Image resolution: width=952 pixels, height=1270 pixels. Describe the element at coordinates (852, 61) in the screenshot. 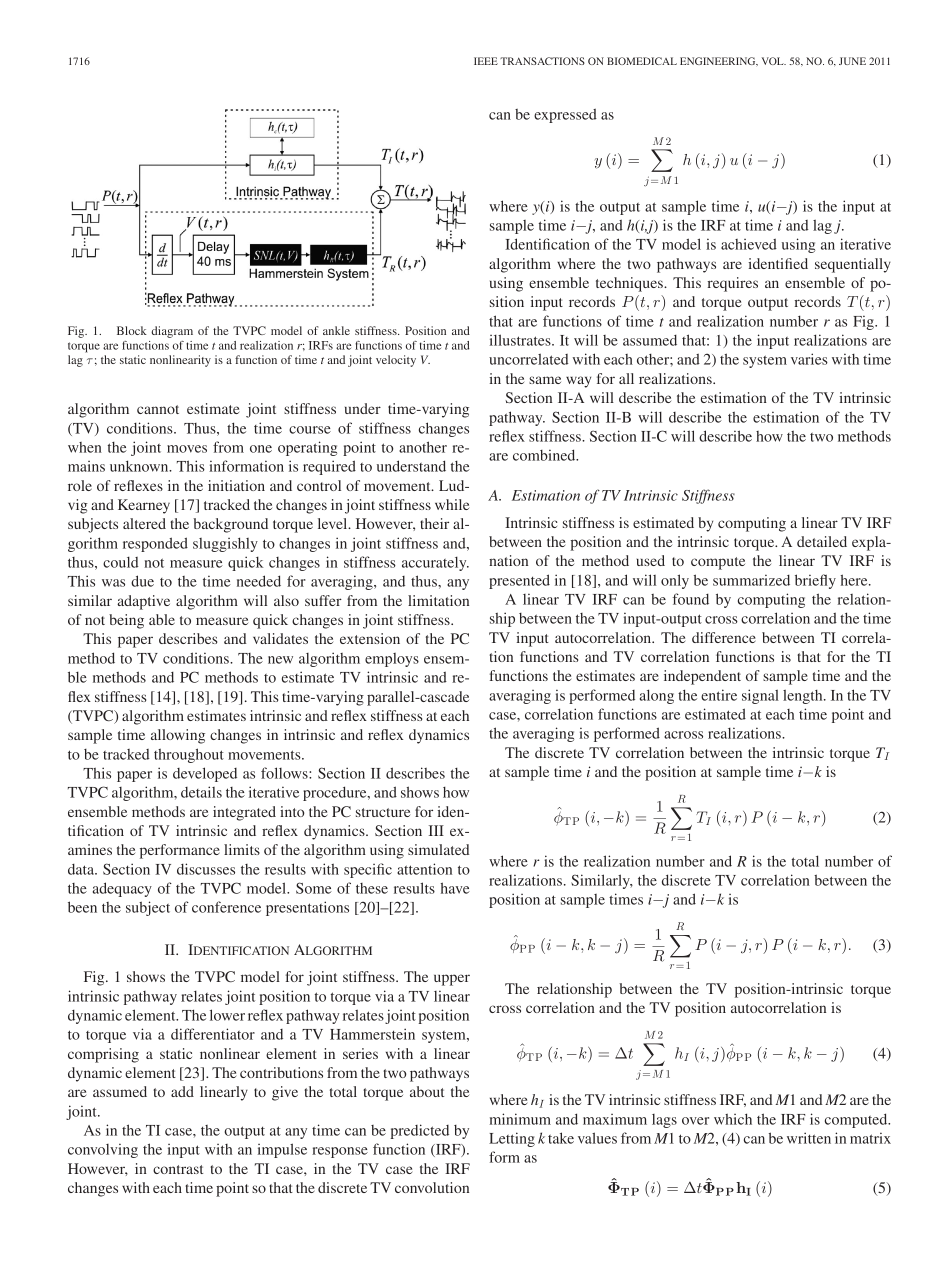

I see `JUNE` at that location.
